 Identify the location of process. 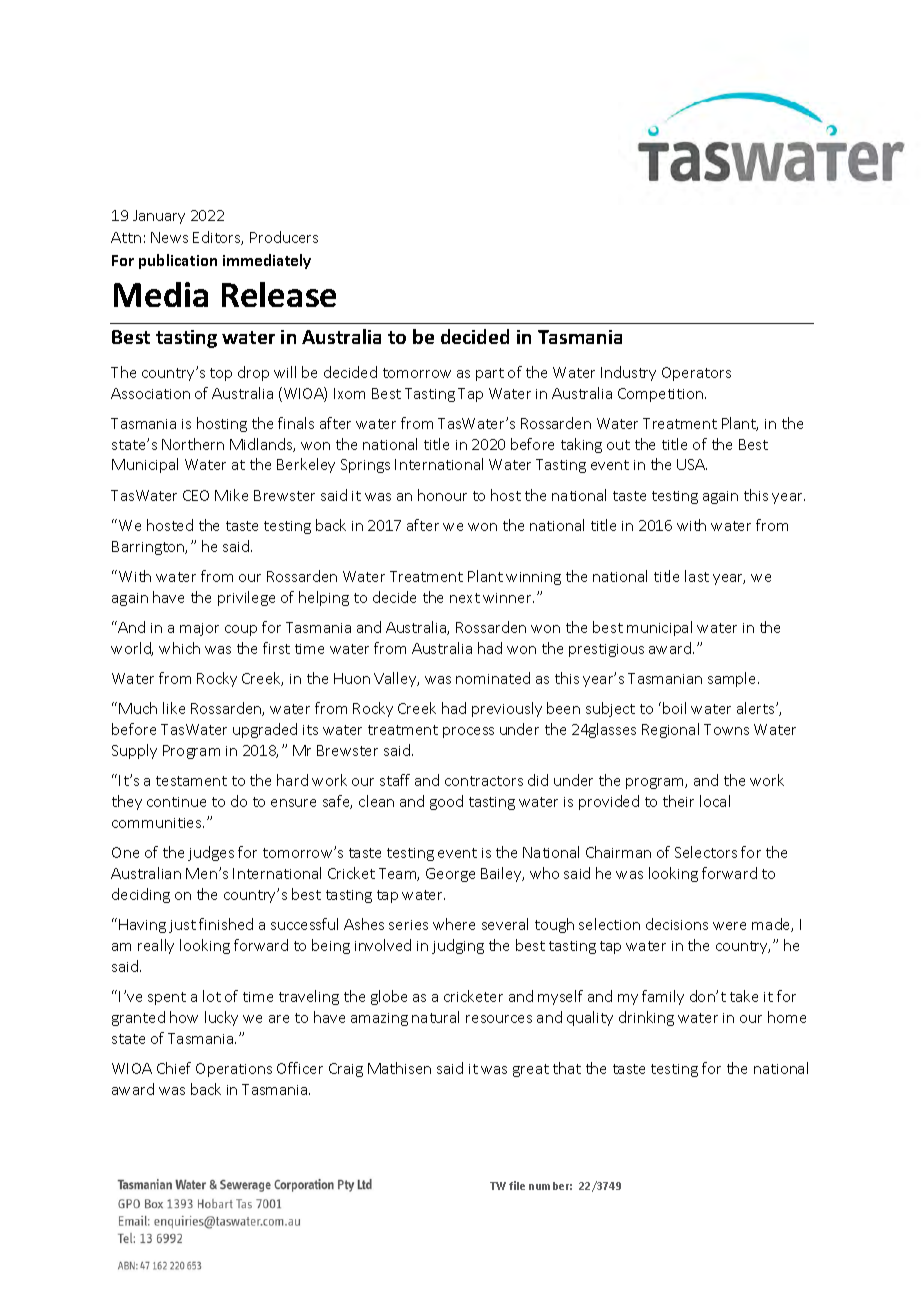
(468, 732).
